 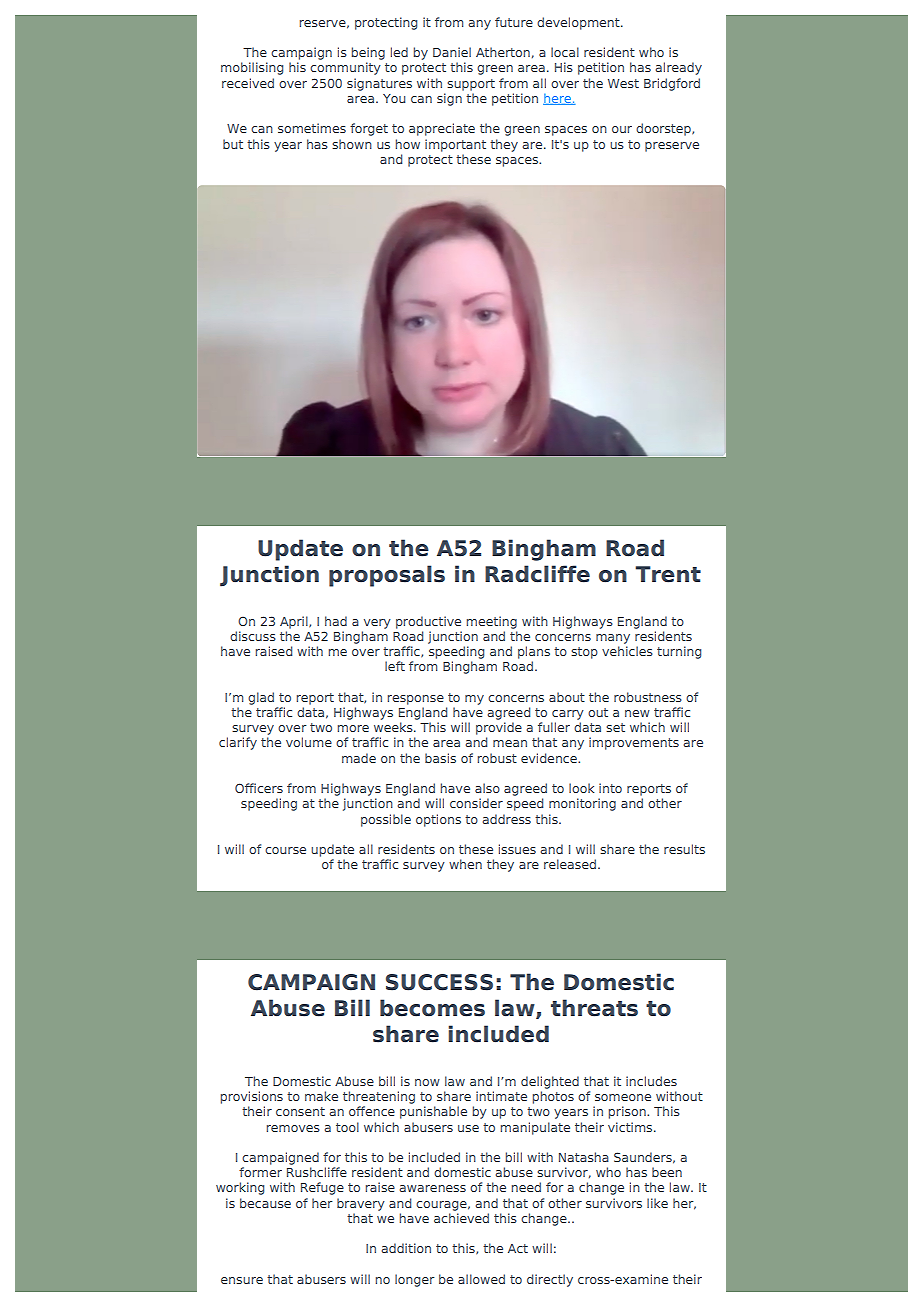 What do you see at coordinates (428, 622) in the screenshot?
I see `productive` at bounding box center [428, 622].
